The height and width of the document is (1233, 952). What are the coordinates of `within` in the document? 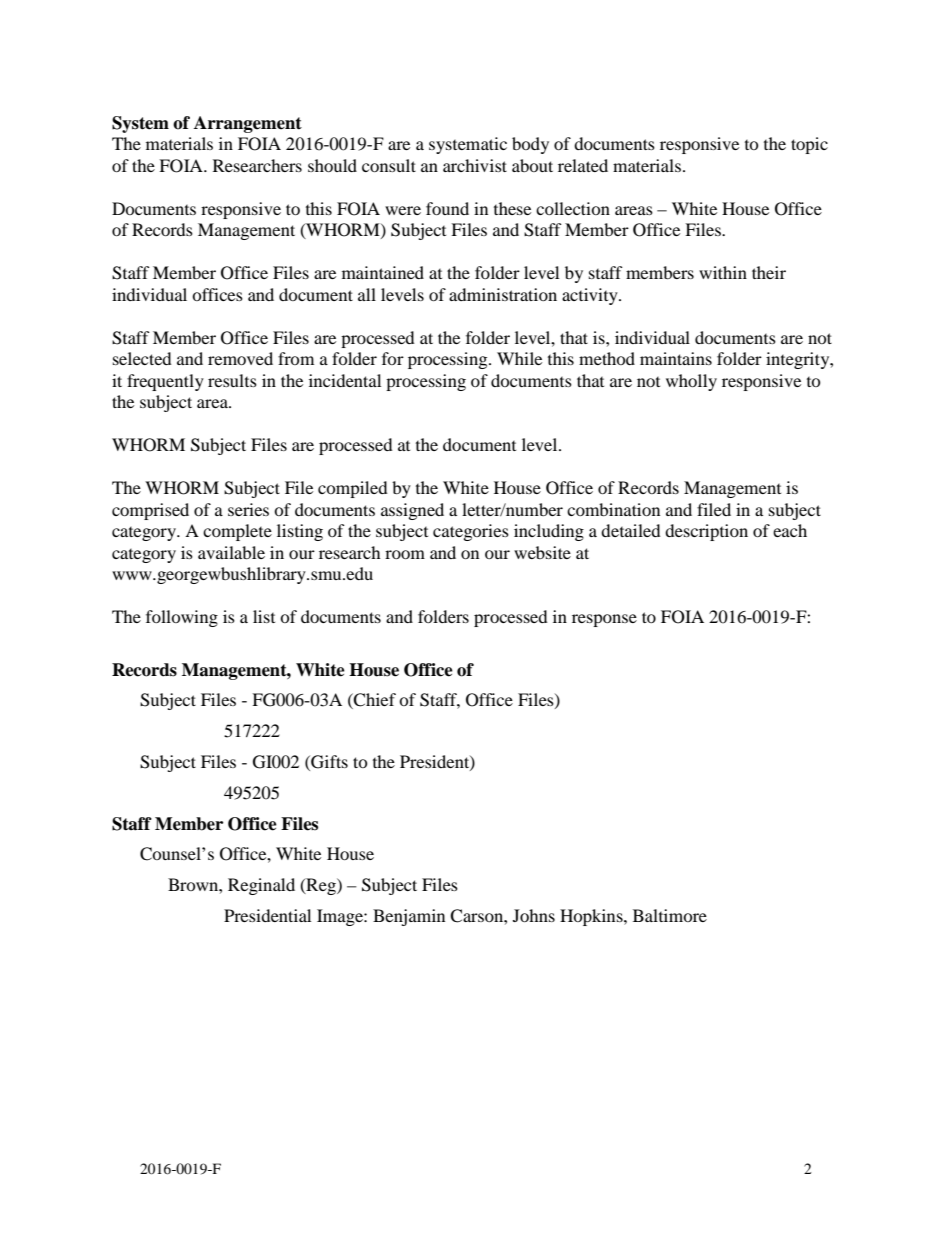 It's located at (723, 272).
